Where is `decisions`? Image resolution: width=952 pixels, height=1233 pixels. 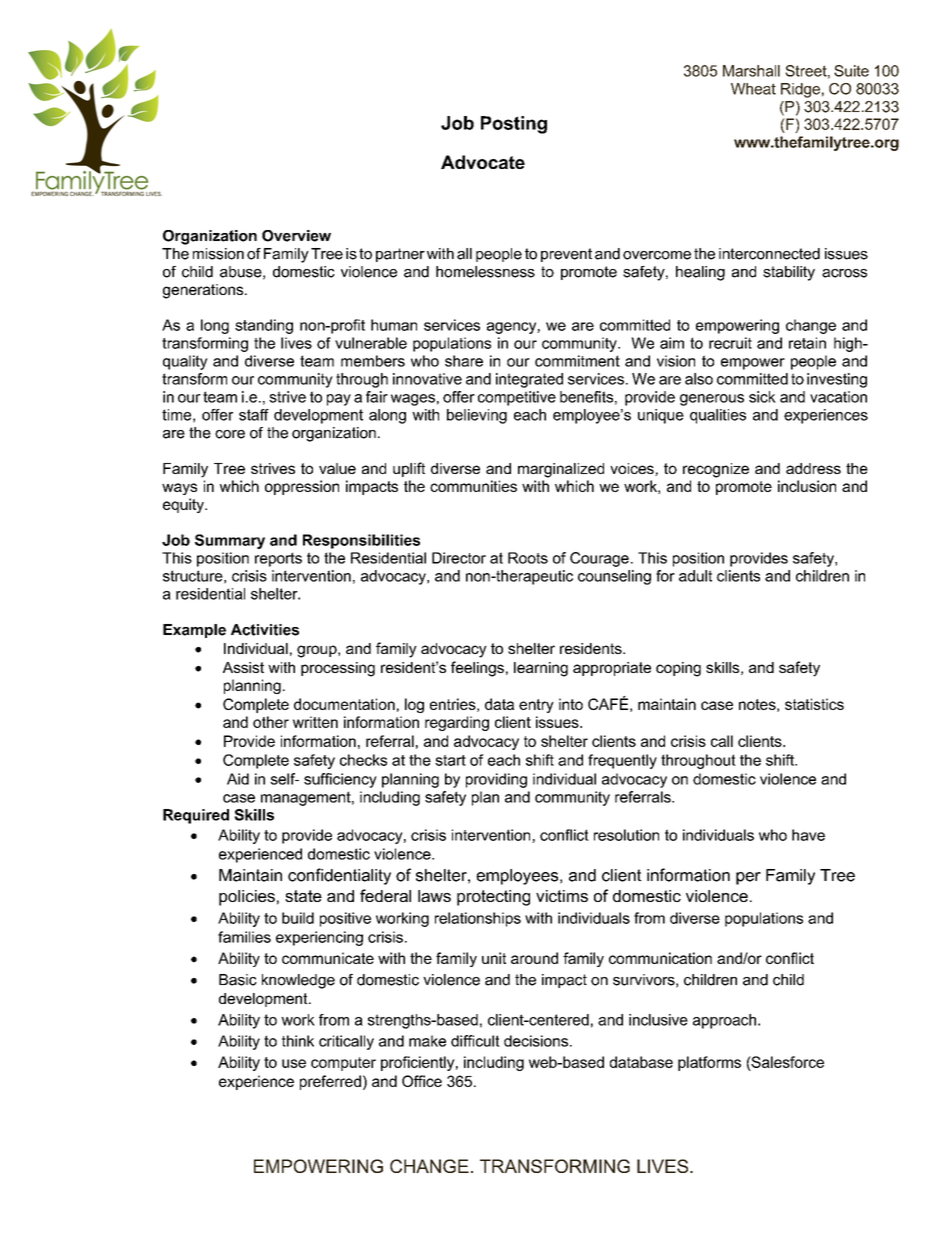
decisions is located at coordinates (536, 1041).
